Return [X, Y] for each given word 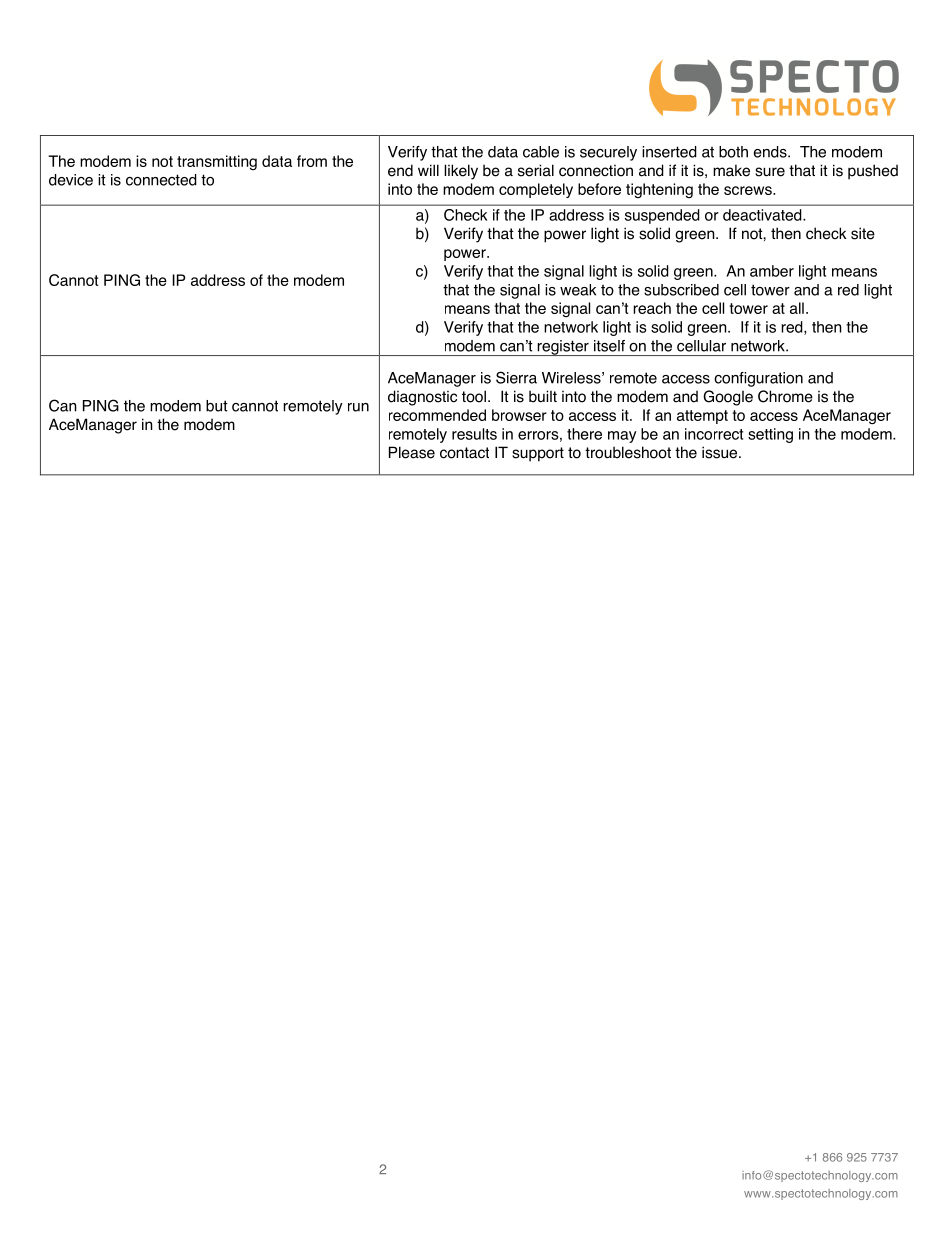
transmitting [217, 162]
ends [771, 152]
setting [770, 435]
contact [464, 453]
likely [461, 172]
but [217, 406]
